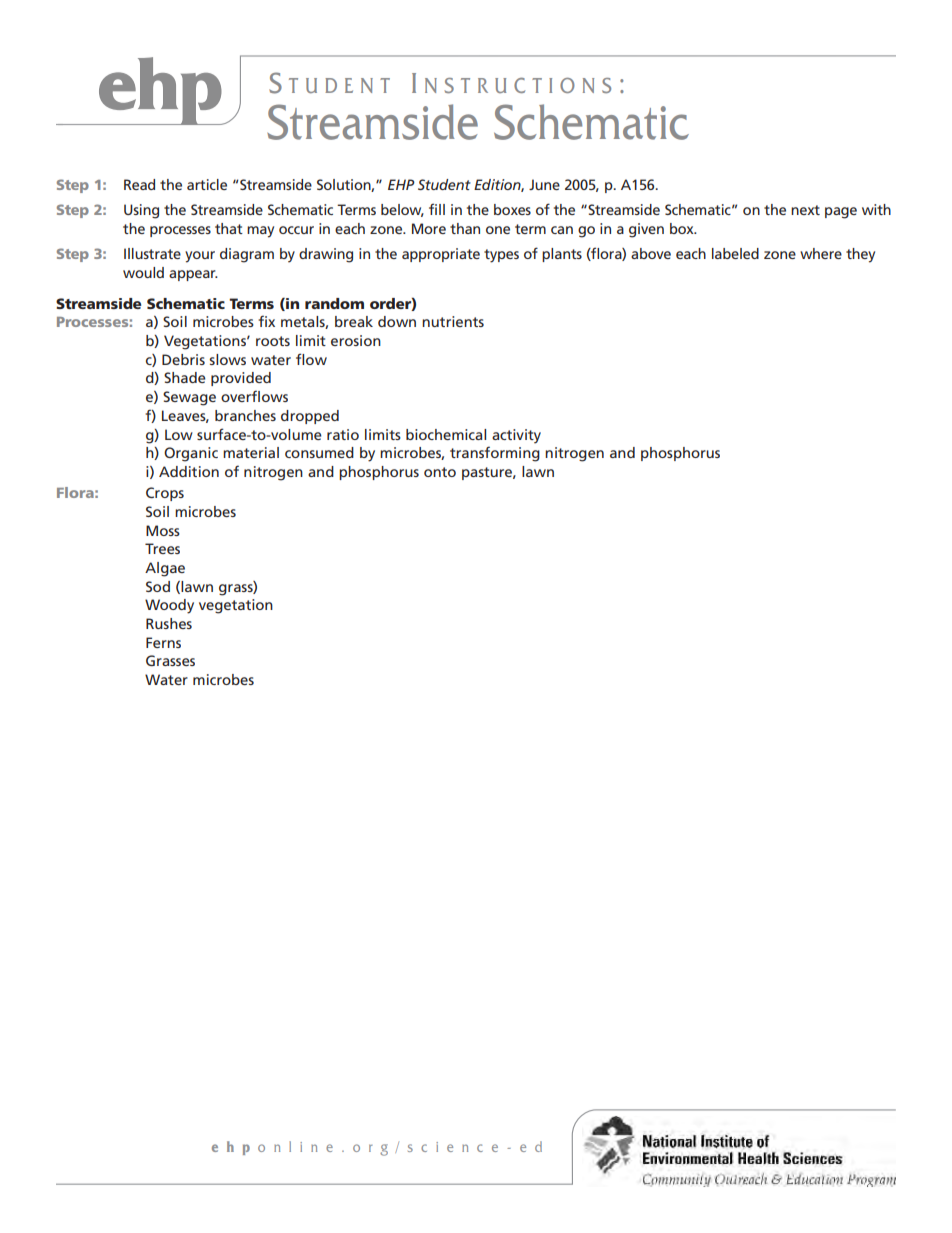 Image resolution: width=952 pixels, height=1233 pixels. I want to click on Woody, so click(169, 606).
